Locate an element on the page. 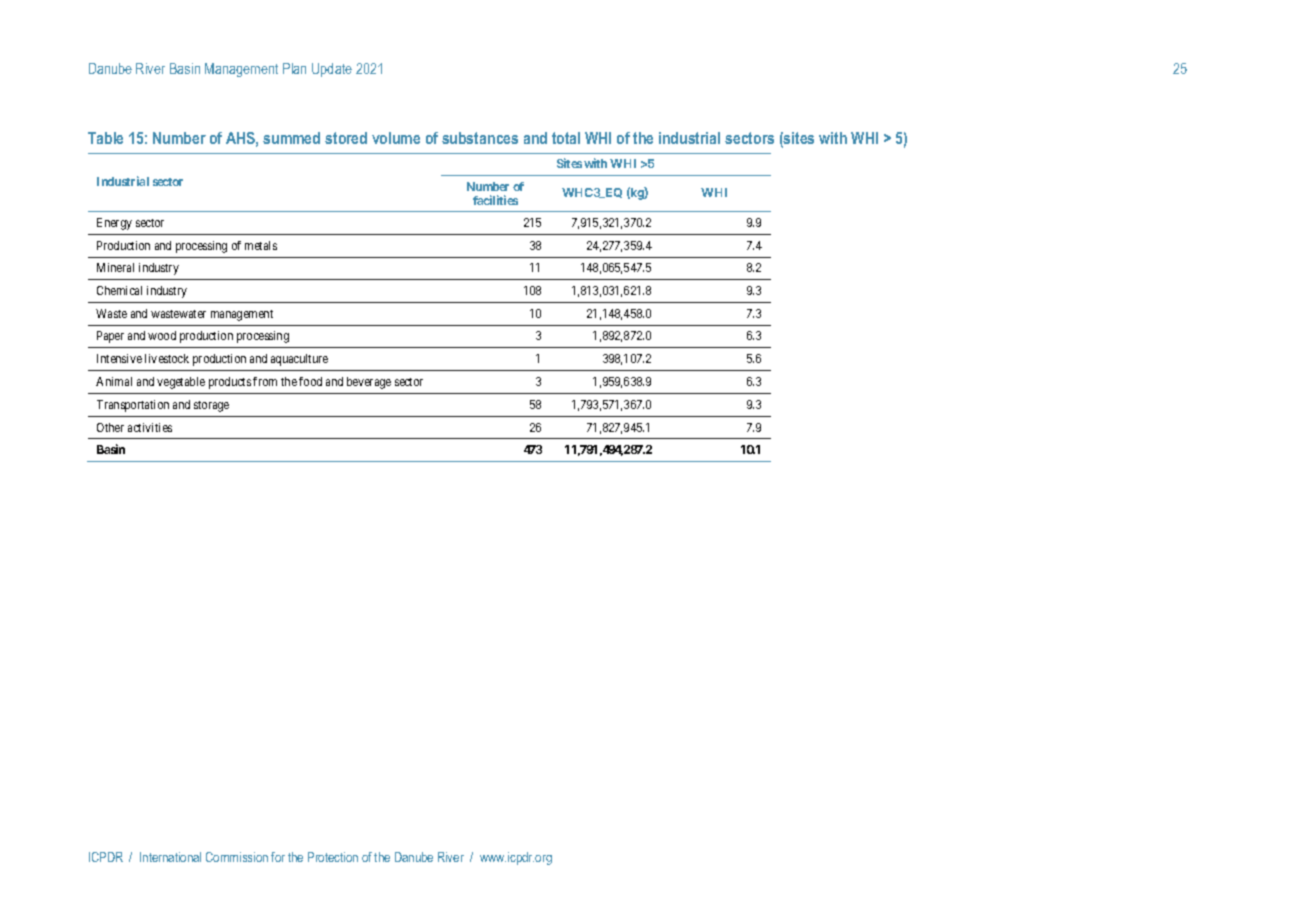  facilities is located at coordinates (495, 200).
